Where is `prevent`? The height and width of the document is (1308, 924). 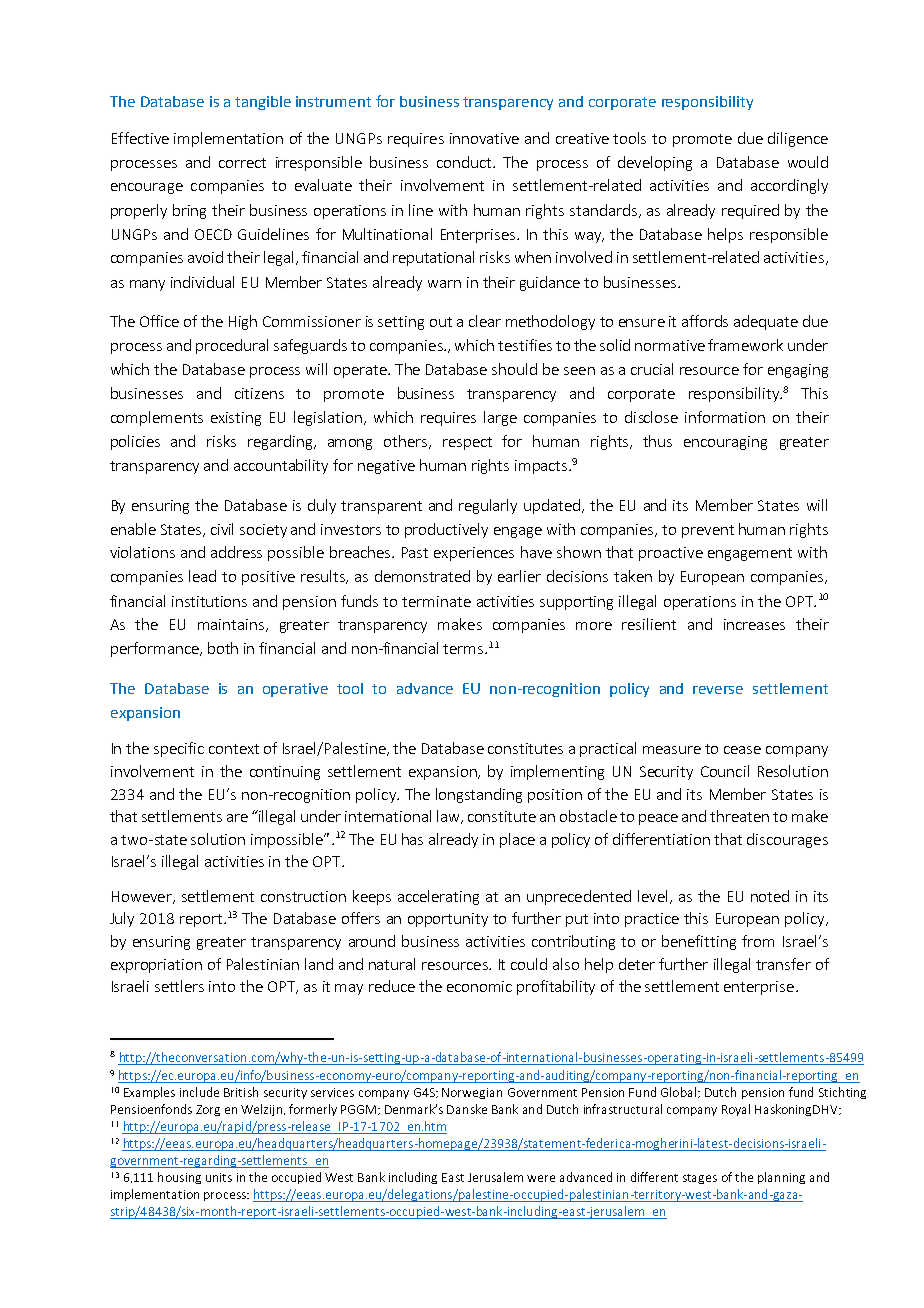 prevent is located at coordinates (708, 531).
